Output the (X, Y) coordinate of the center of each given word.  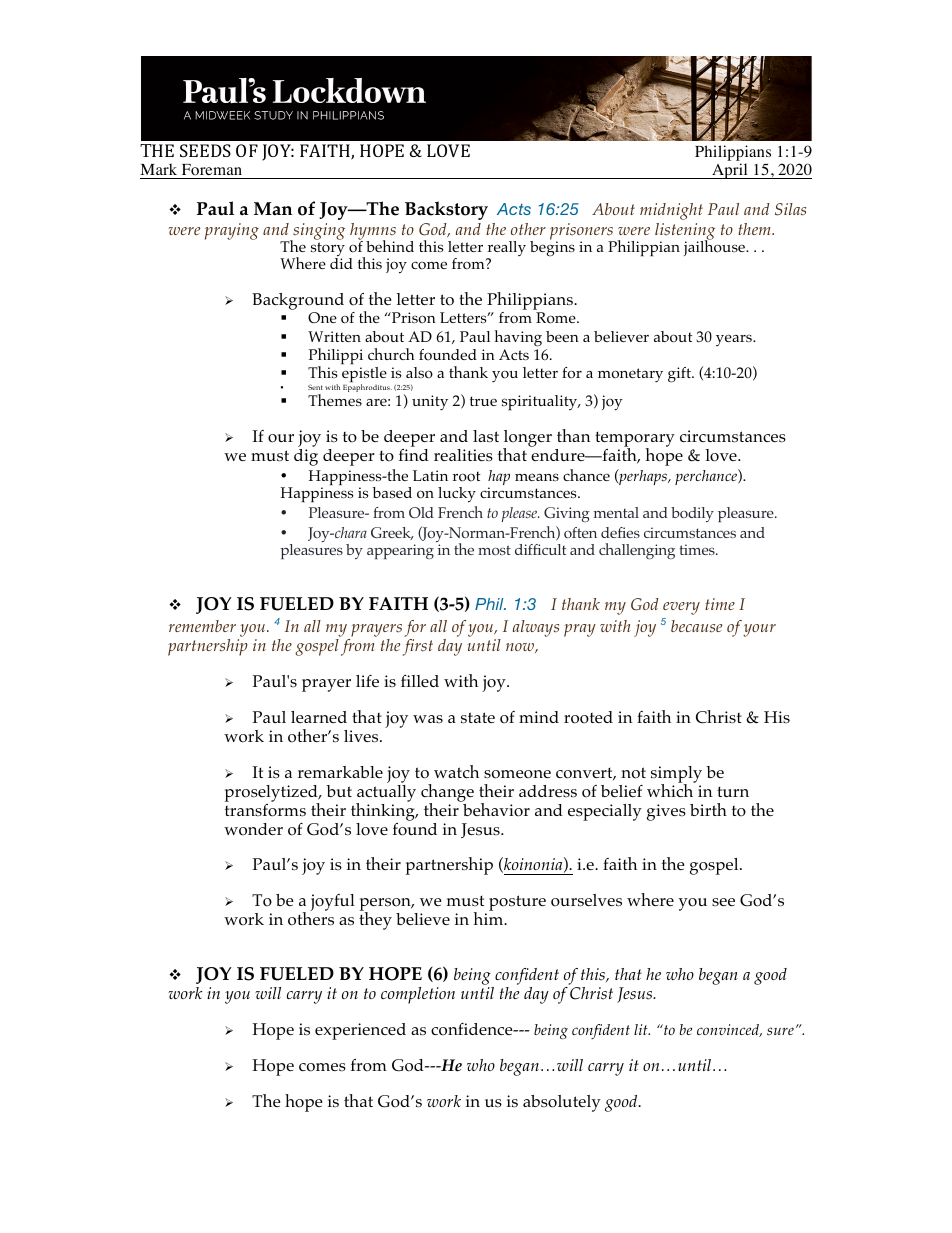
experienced (360, 1031)
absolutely (562, 1103)
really (506, 250)
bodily (692, 514)
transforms (265, 810)
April (730, 171)
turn (733, 791)
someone (517, 774)
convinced (729, 1030)
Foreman (212, 171)
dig (306, 456)
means (537, 477)
